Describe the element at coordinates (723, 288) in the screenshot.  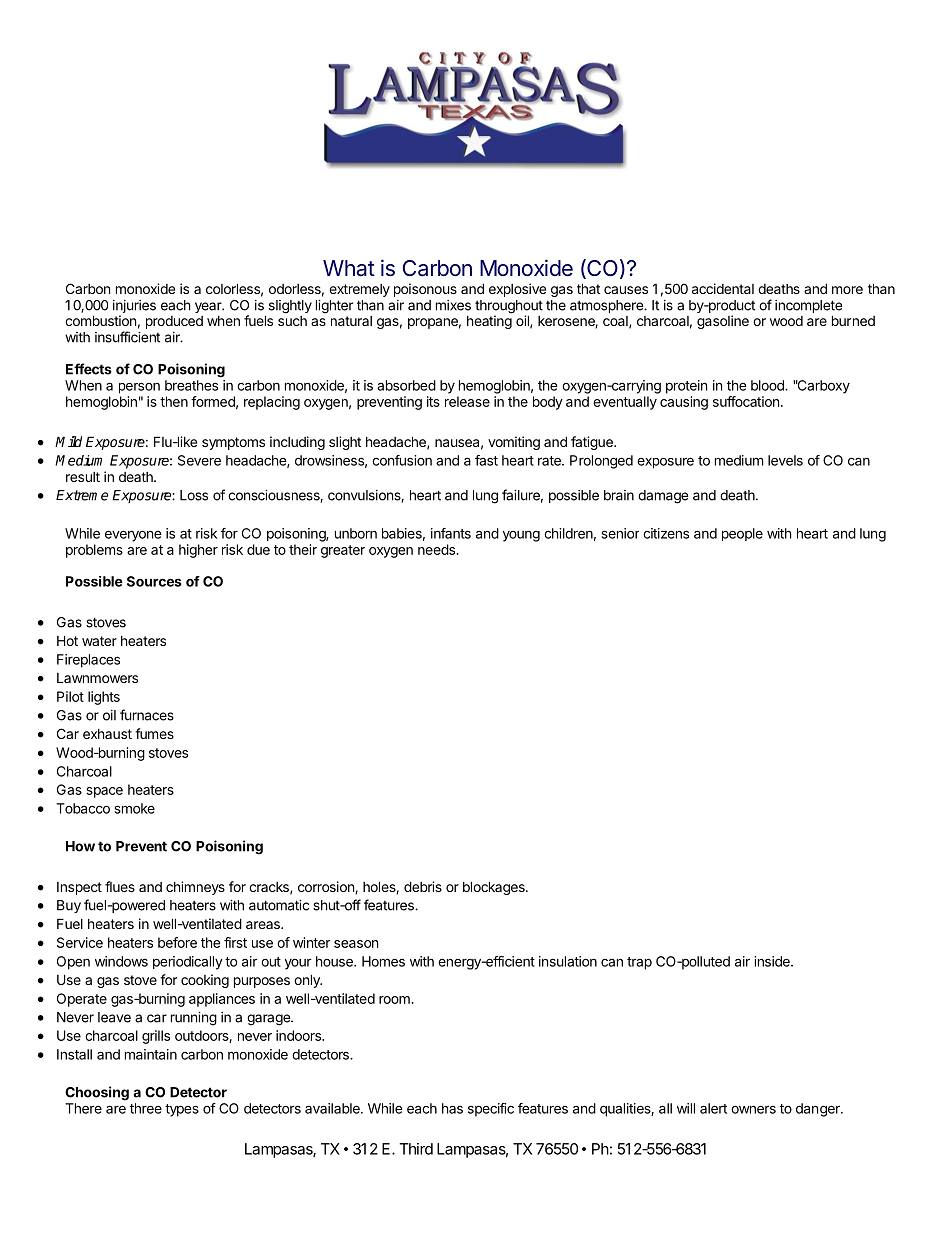
I see `accidental` at that location.
